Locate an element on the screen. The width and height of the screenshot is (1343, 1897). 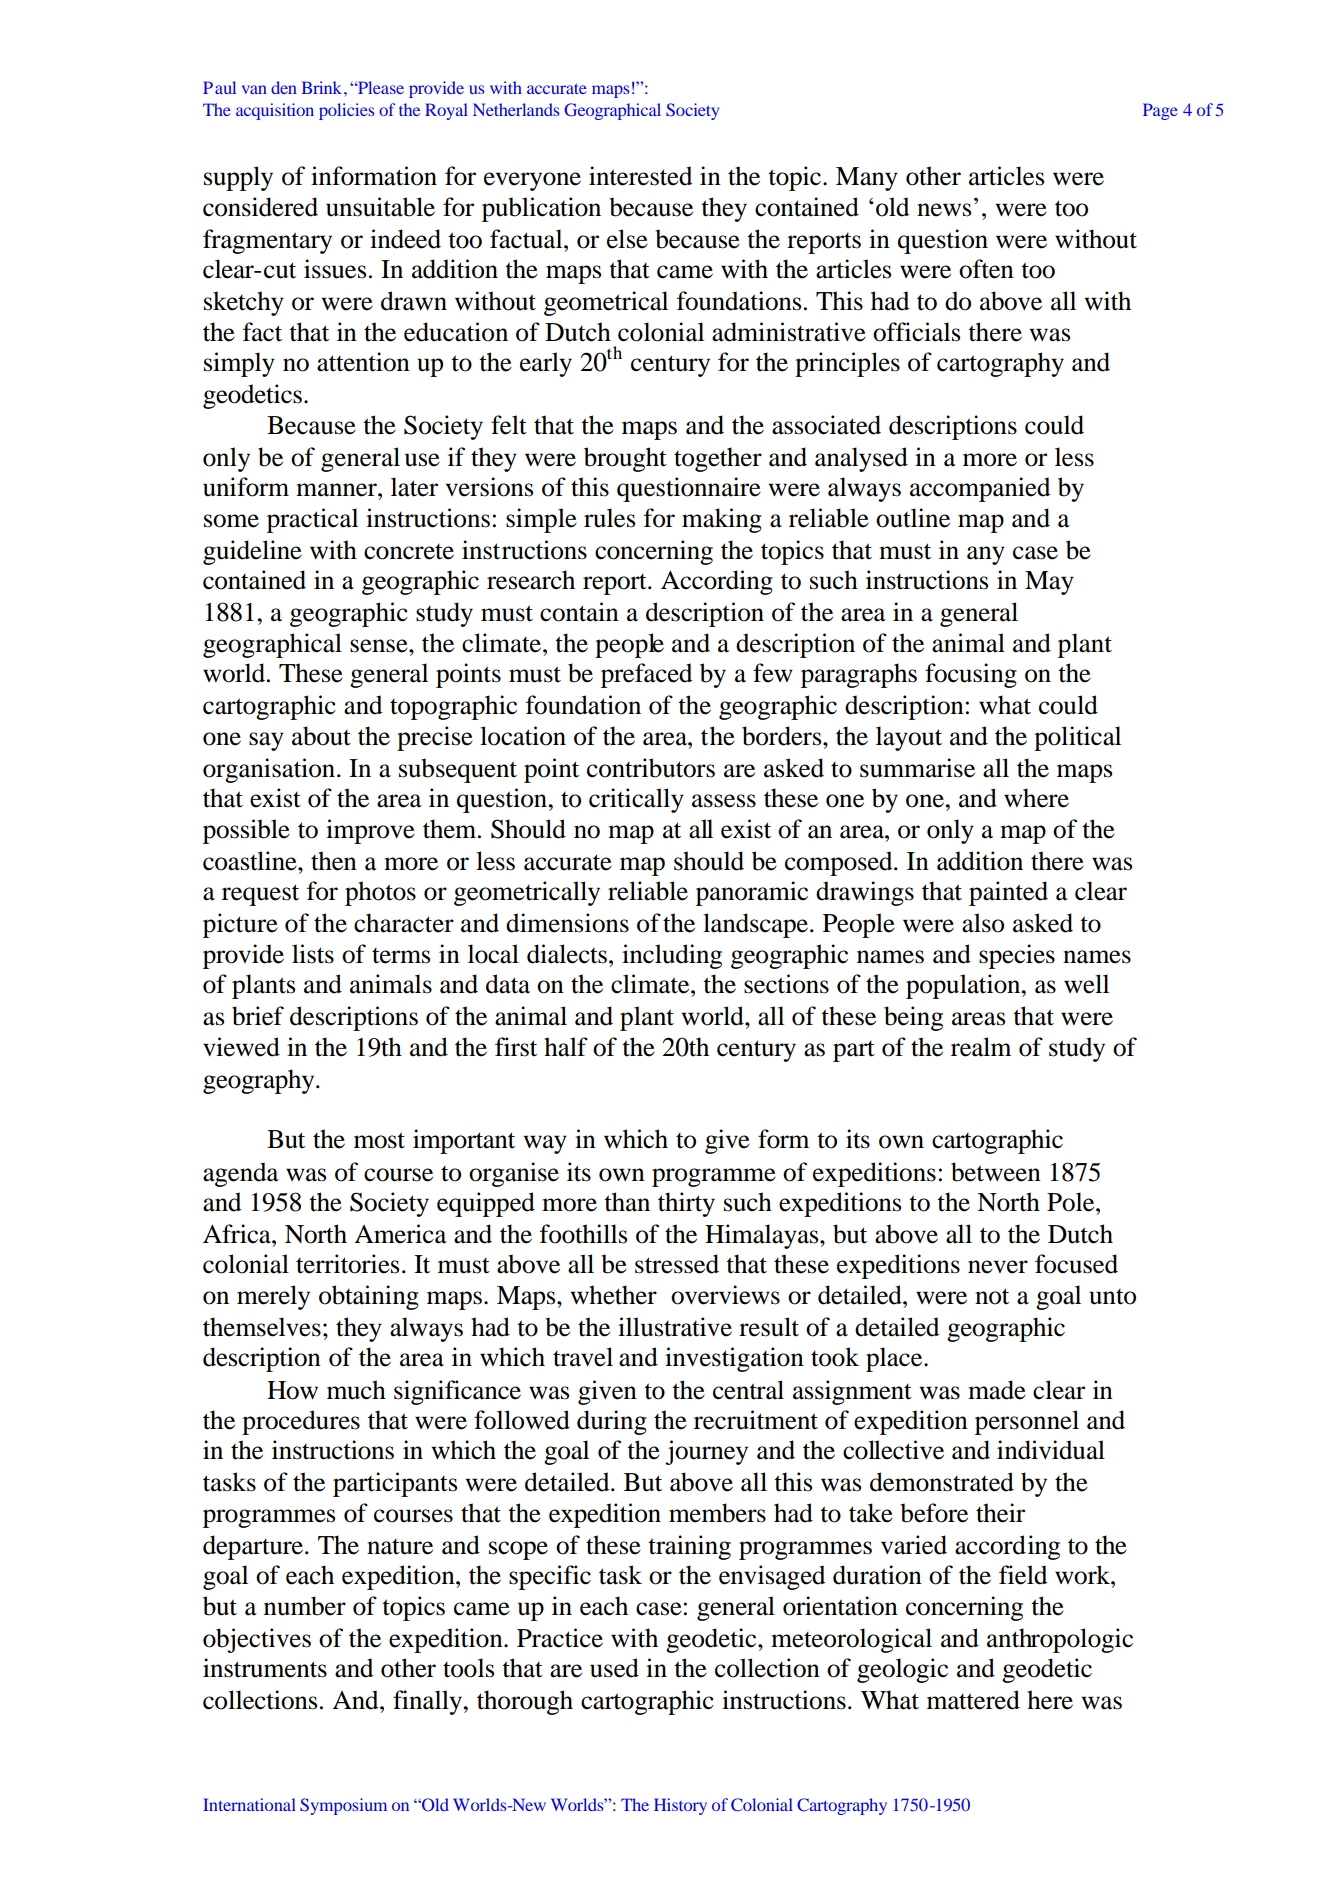
lists is located at coordinates (313, 954).
